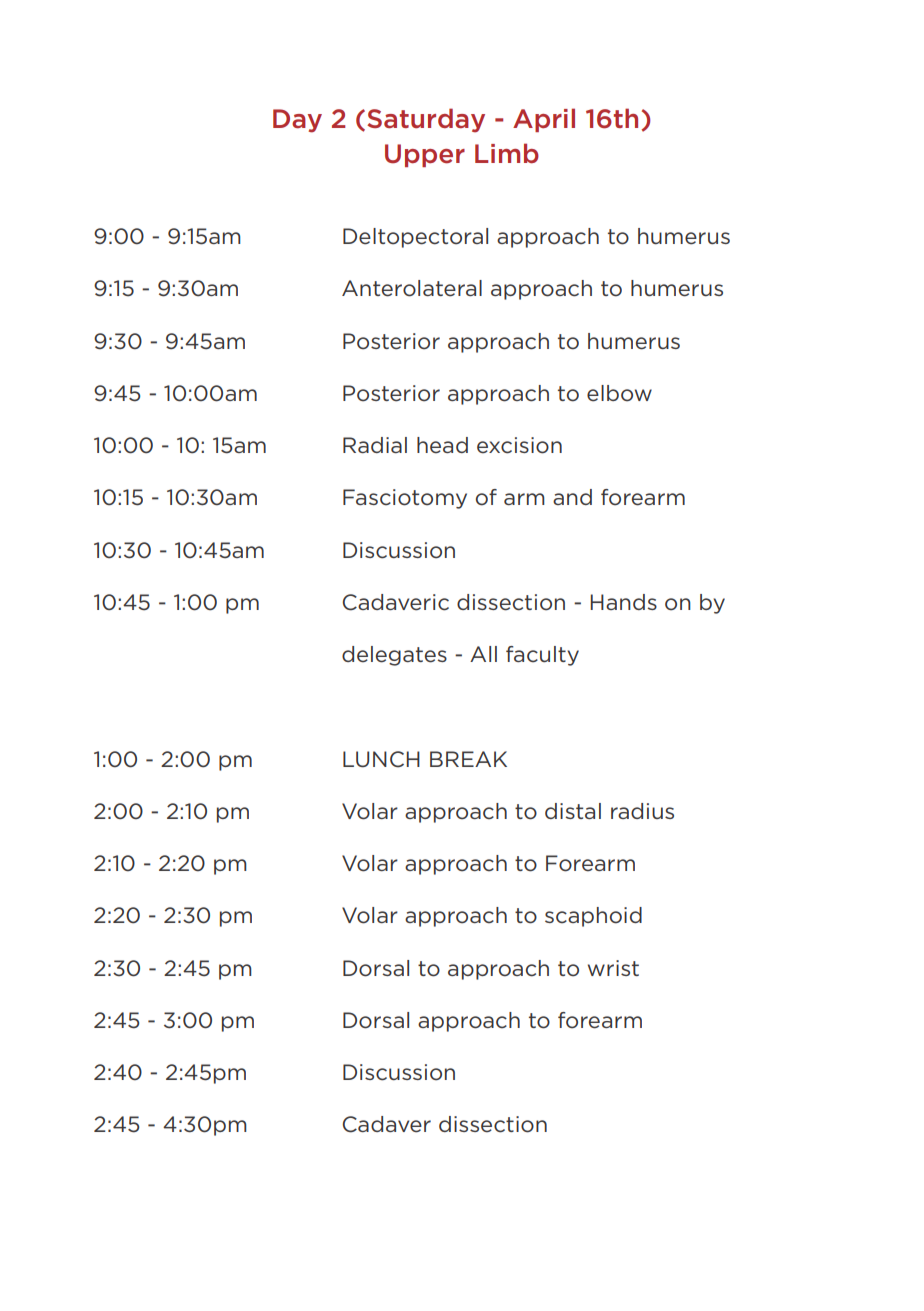 The width and height of the screenshot is (924, 1311). Describe the element at coordinates (375, 445) in the screenshot. I see `Radial` at that location.
